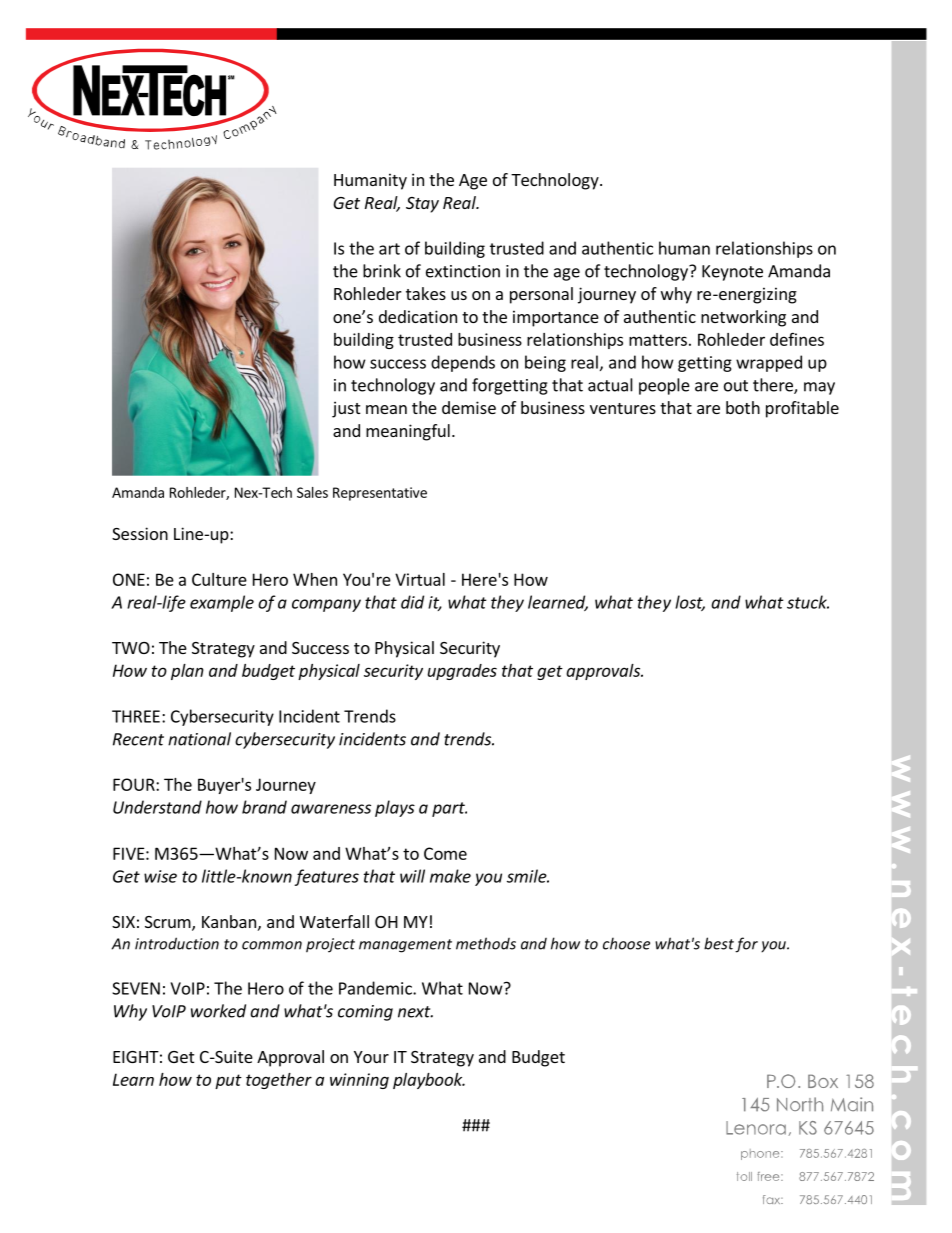 The image size is (952, 1233). I want to click on upgrades, so click(462, 672).
